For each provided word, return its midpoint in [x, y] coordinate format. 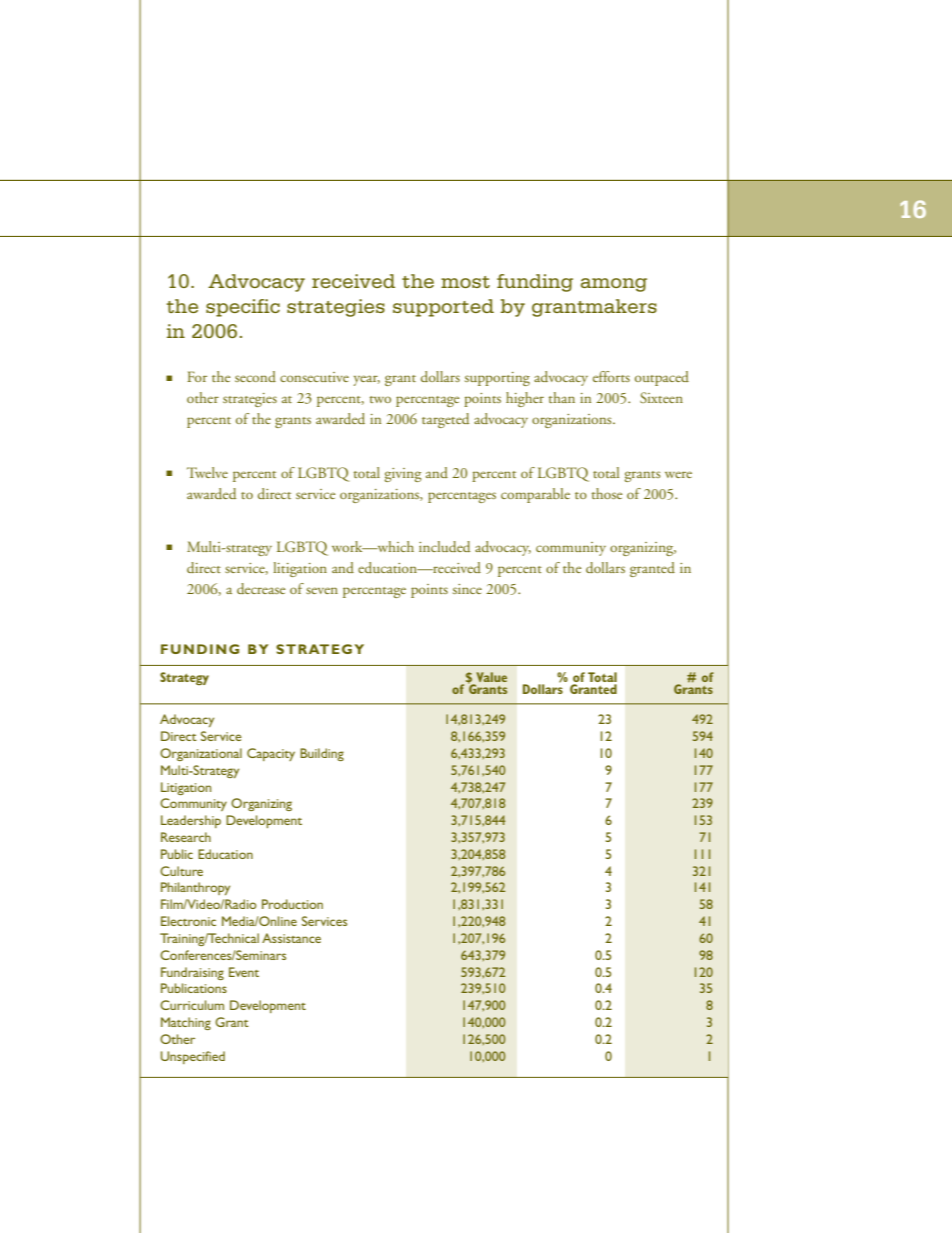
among [614, 285]
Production [292, 904]
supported [443, 308]
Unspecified [193, 1057]
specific [243, 308]
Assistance [291, 938]
